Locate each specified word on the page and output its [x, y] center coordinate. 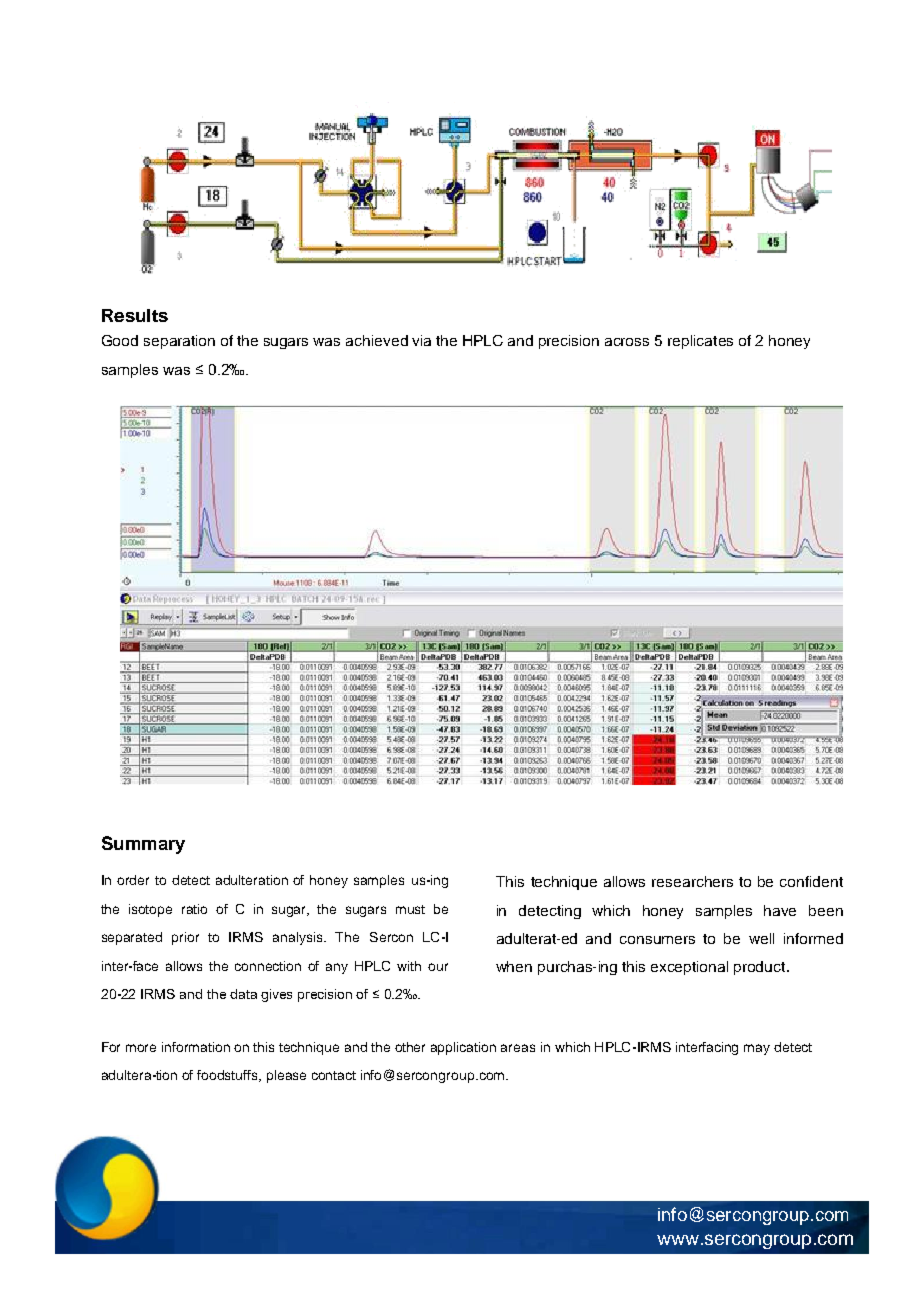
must [410, 909]
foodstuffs [229, 1076]
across [627, 342]
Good [120, 340]
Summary [143, 845]
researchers [692, 881]
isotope [150, 910]
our [438, 967]
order [133, 880]
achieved [377, 340]
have [780, 910]
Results [135, 315]
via [421, 340]
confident [811, 881]
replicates [700, 342]
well [761, 938]
